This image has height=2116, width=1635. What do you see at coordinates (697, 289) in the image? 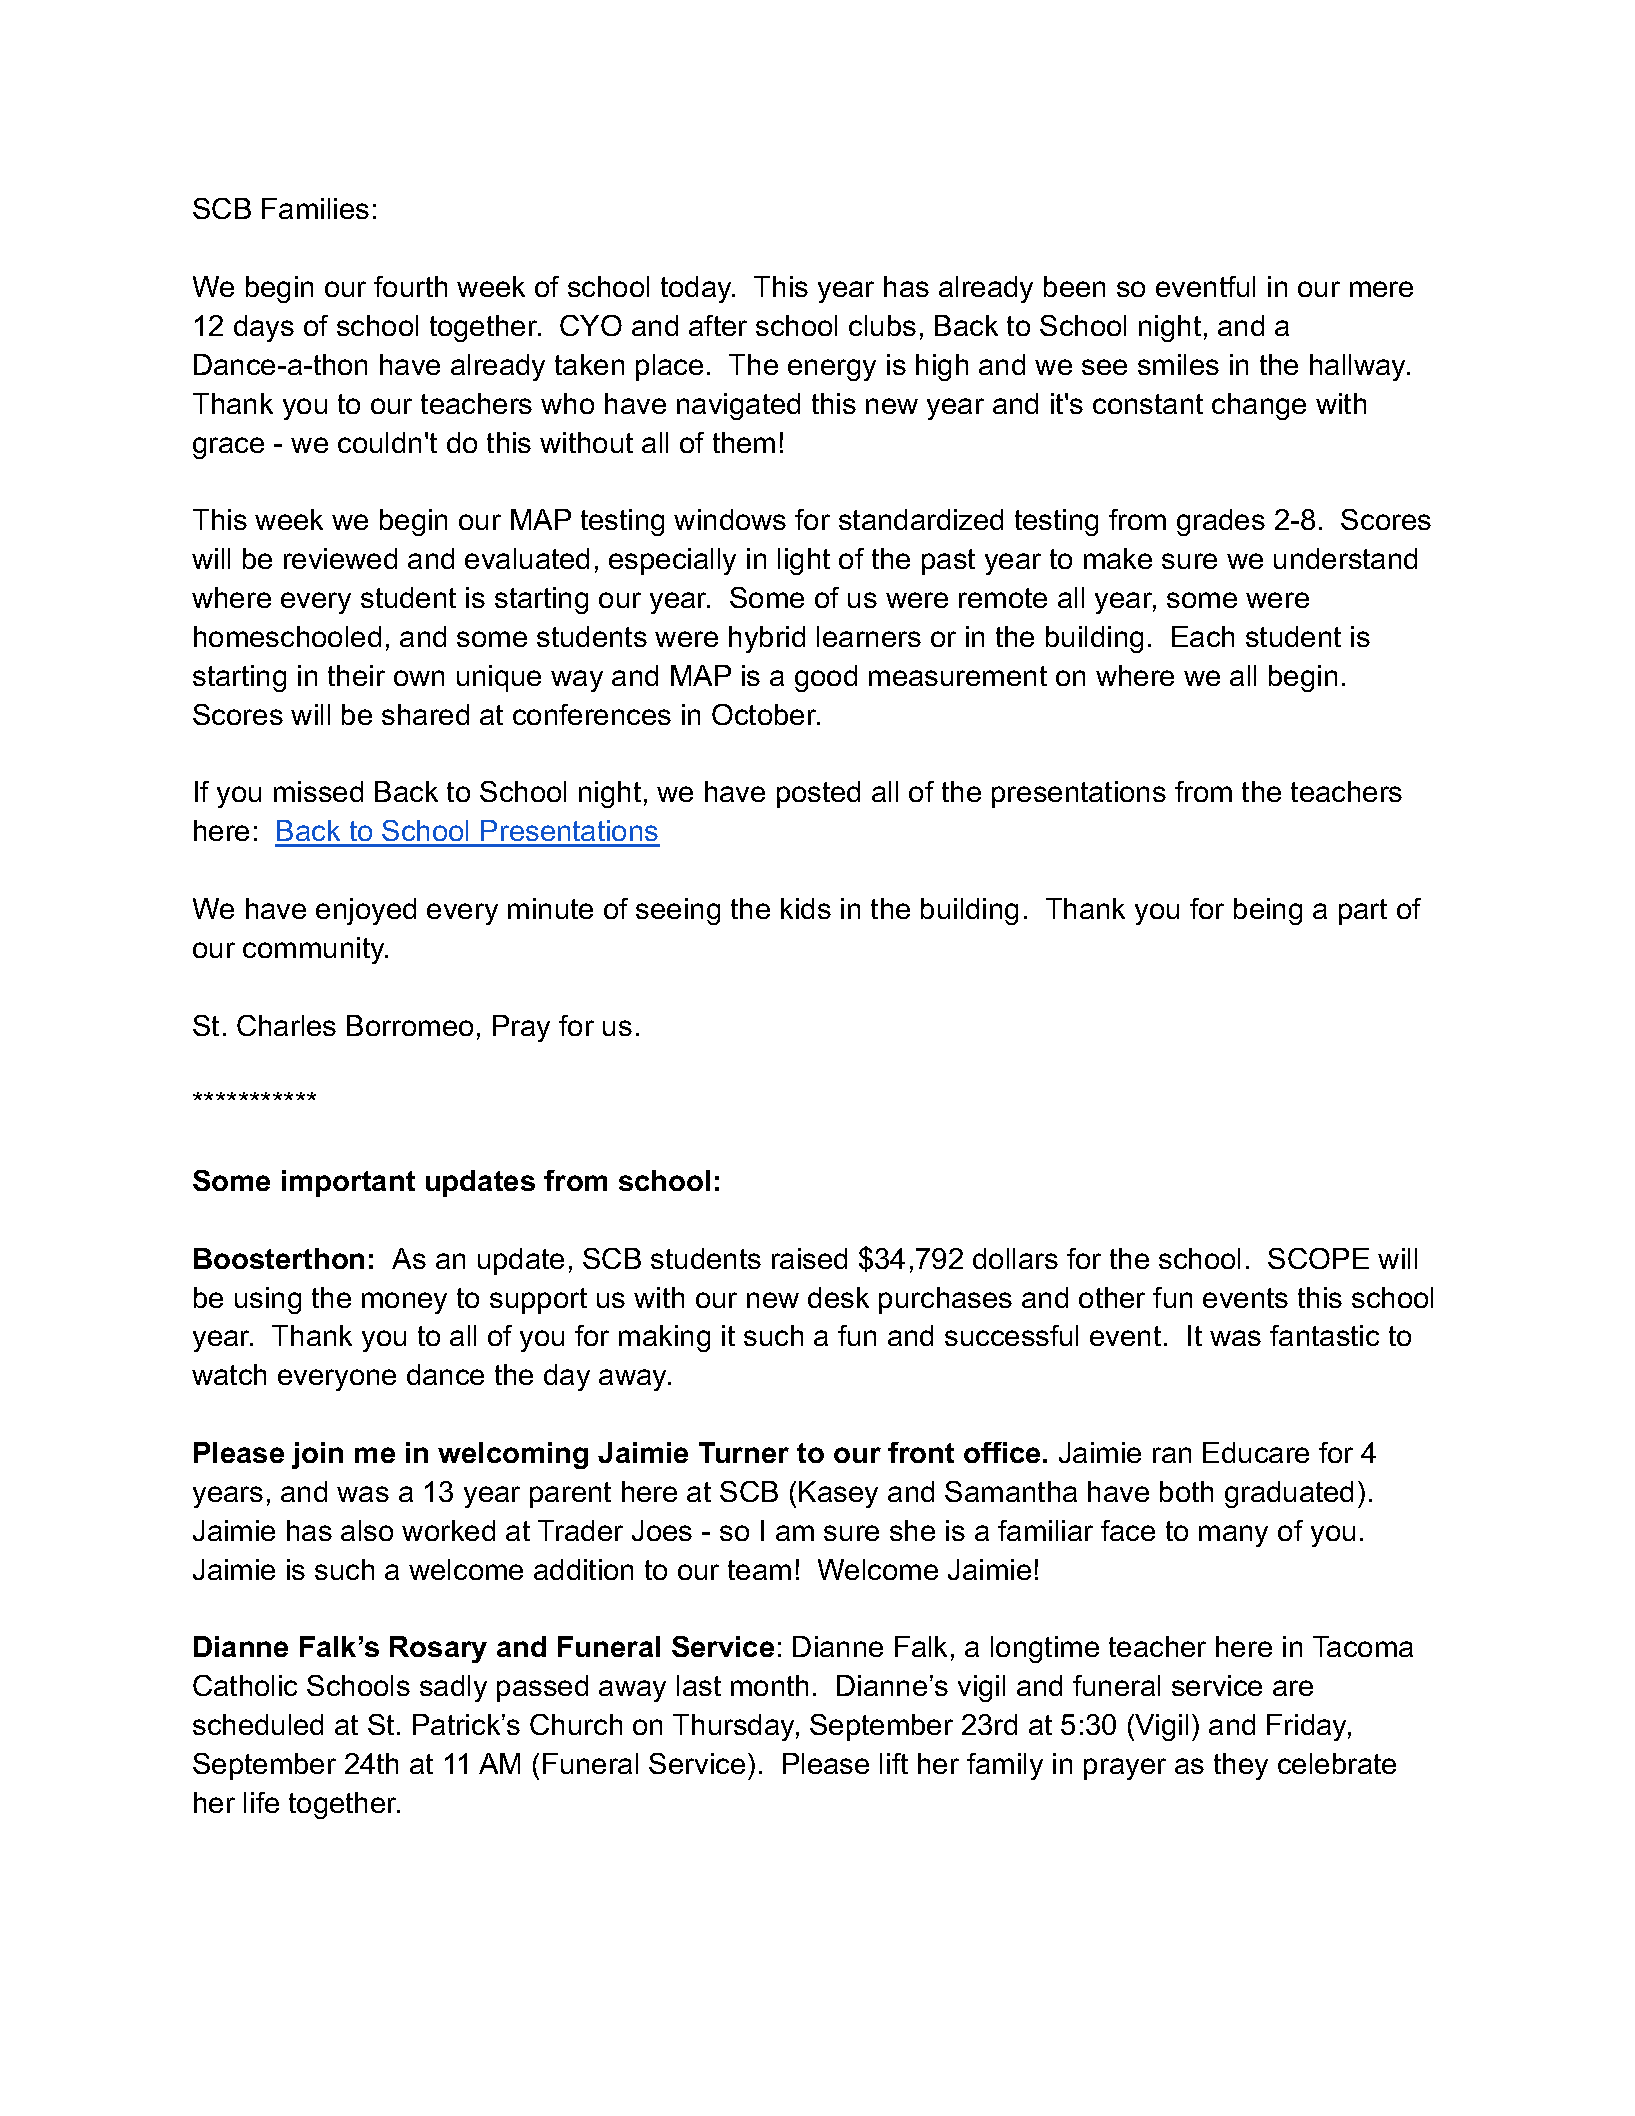
I see `today` at bounding box center [697, 289].
